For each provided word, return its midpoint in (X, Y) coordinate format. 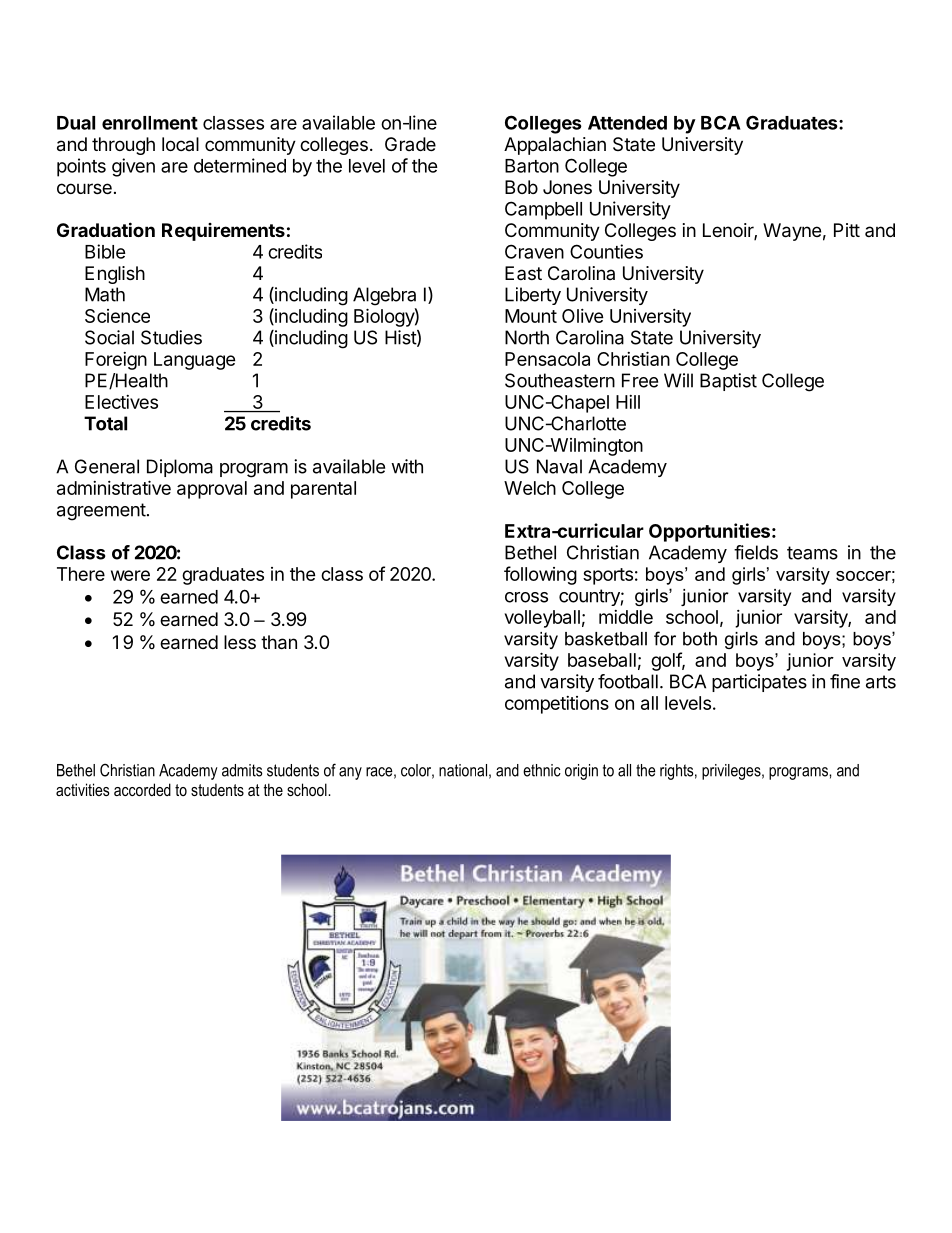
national (463, 770)
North (527, 337)
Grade (410, 144)
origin (581, 772)
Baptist (728, 382)
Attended (627, 123)
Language (195, 361)
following (540, 575)
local (180, 144)
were (130, 575)
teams (812, 553)
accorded (142, 789)
